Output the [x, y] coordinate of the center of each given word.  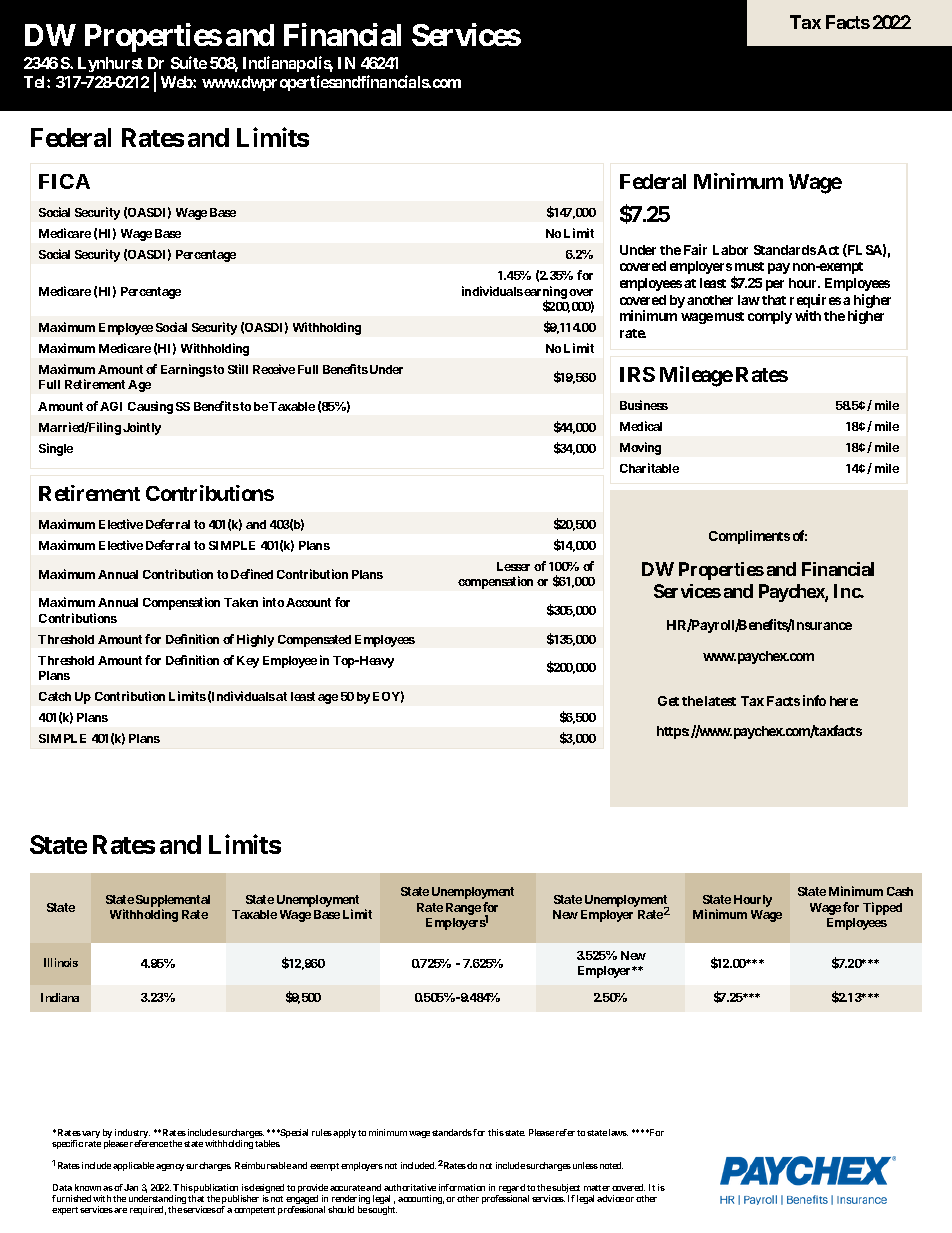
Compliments [749, 537]
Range [463, 909]
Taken [241, 602]
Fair [695, 249]
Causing [150, 407]
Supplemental [173, 902]
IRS [637, 374]
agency [170, 1167]
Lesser [513, 566]
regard [511, 1190]
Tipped [882, 908]
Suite [189, 62]
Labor [730, 250]
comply [770, 317]
